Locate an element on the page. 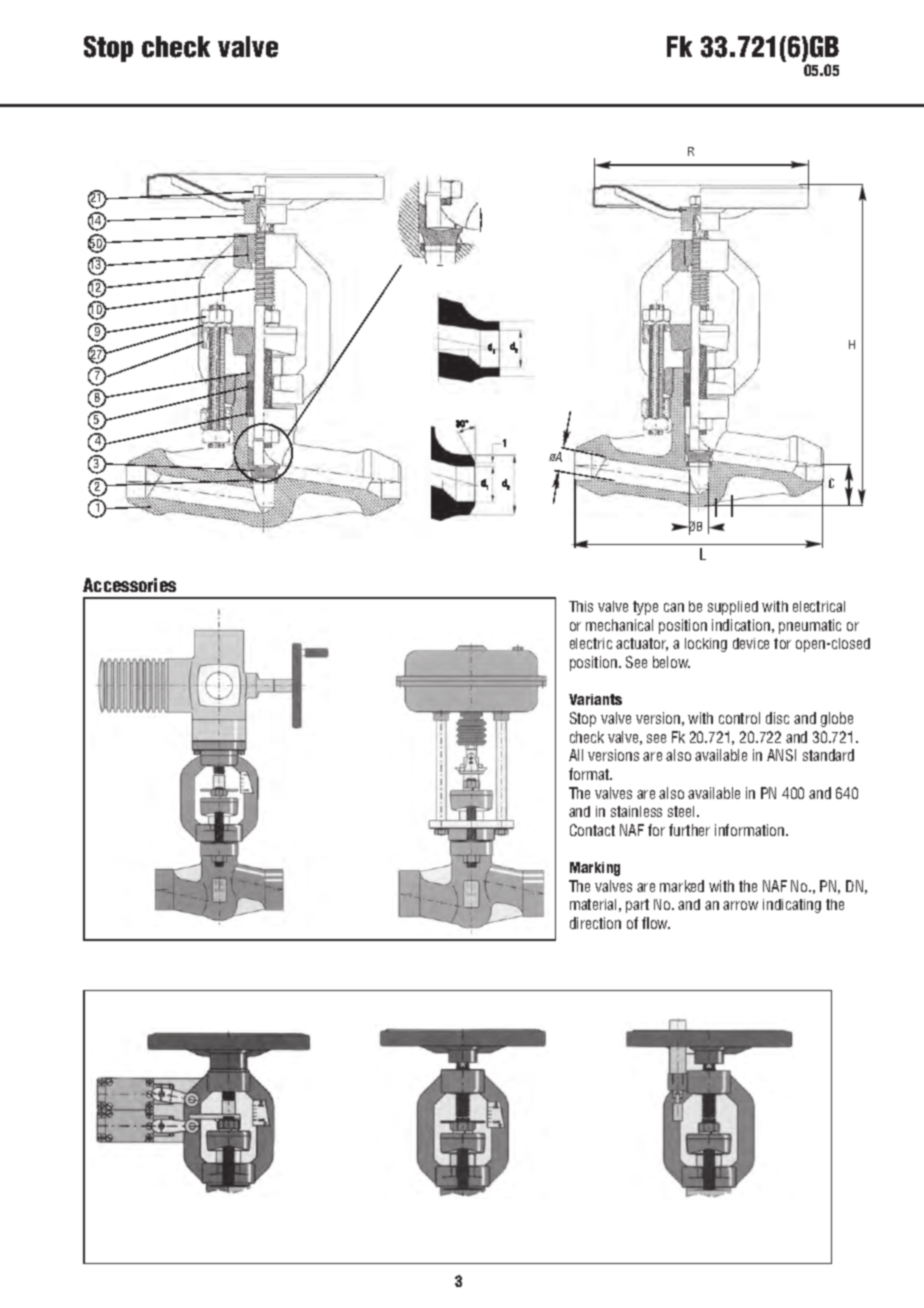 This page has height=1308, width=924. direction is located at coordinates (595, 923).
